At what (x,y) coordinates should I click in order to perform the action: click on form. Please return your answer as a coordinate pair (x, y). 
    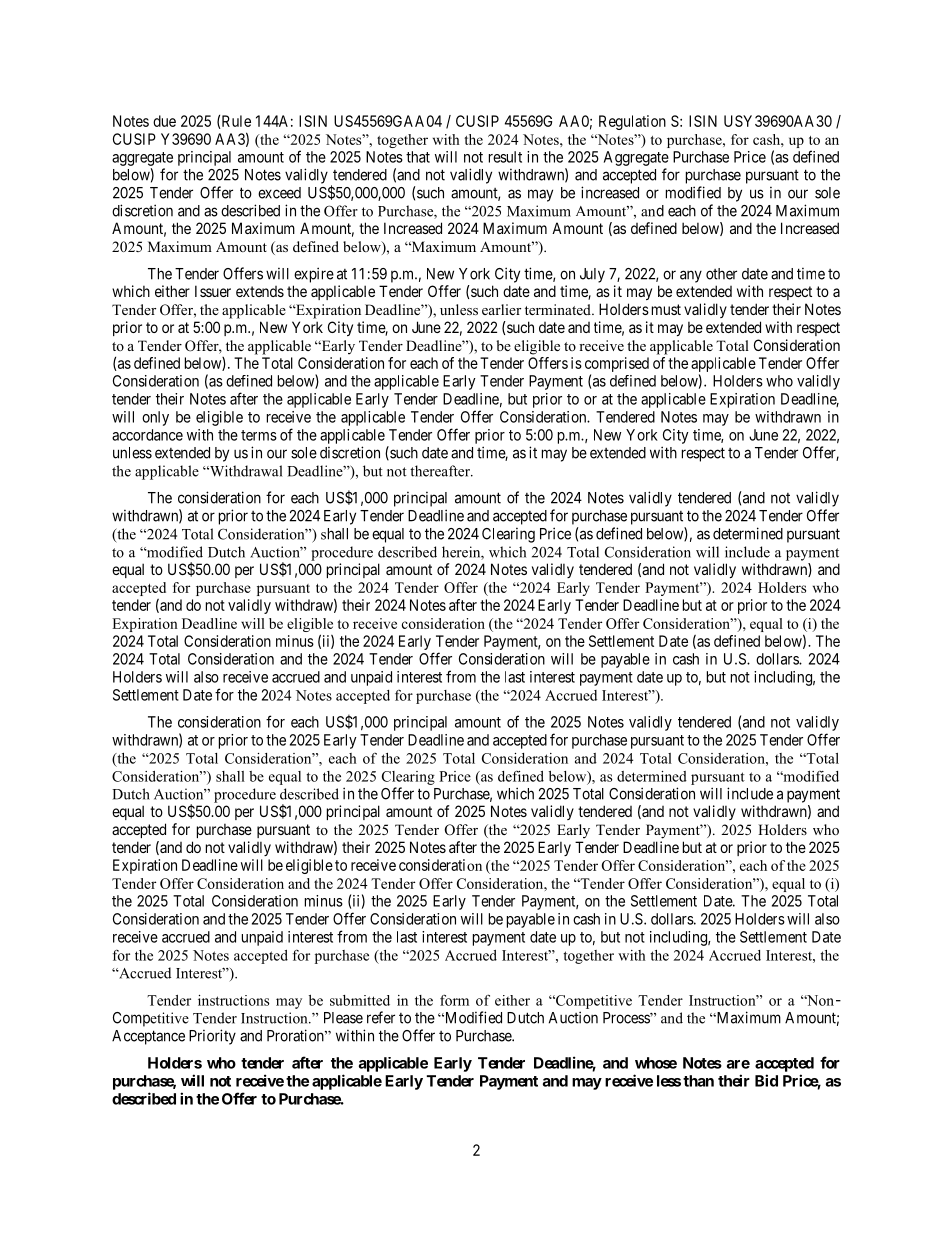
    Looking at the image, I should click on (454, 1000).
